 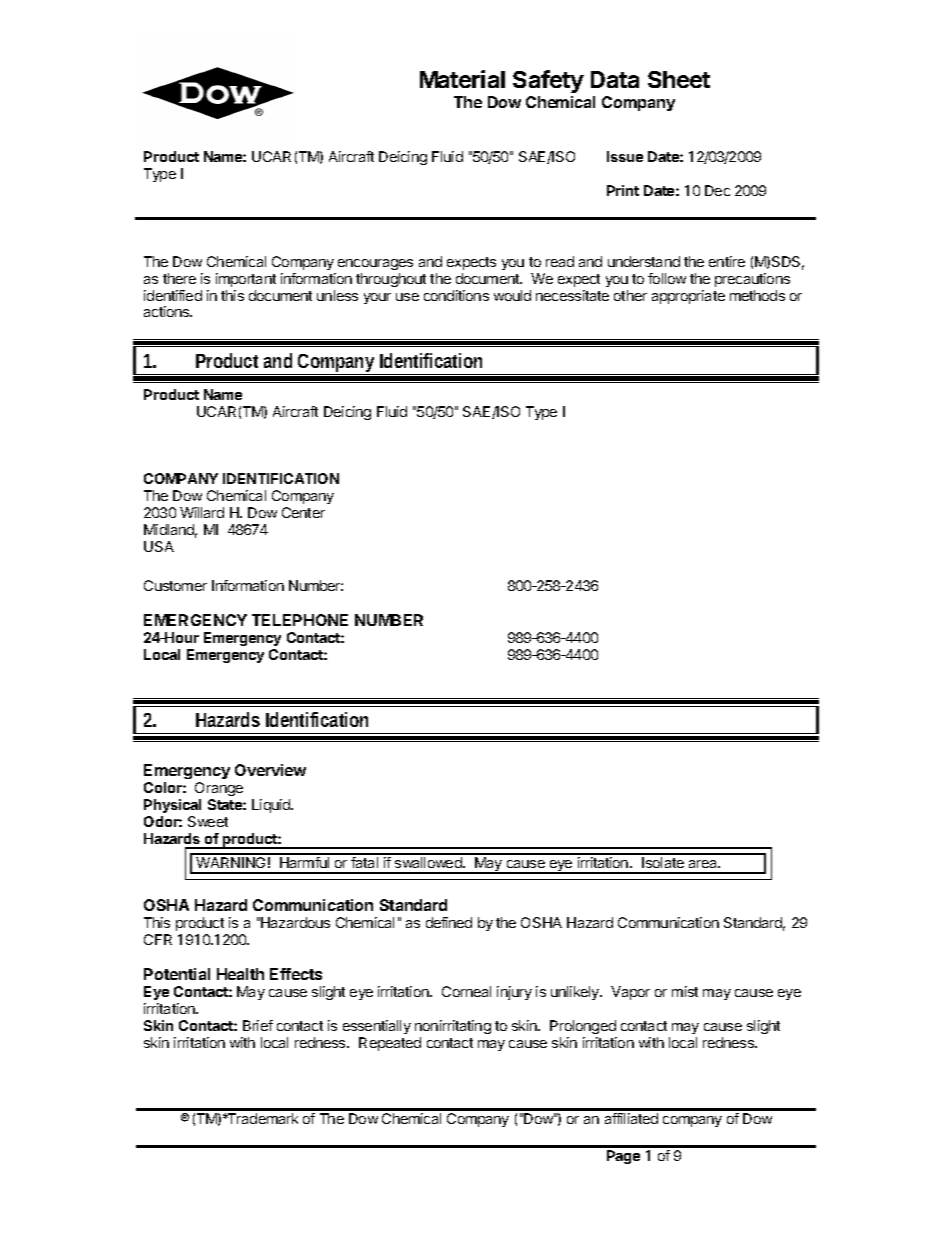 What do you see at coordinates (303, 512) in the image?
I see `Center` at bounding box center [303, 512].
